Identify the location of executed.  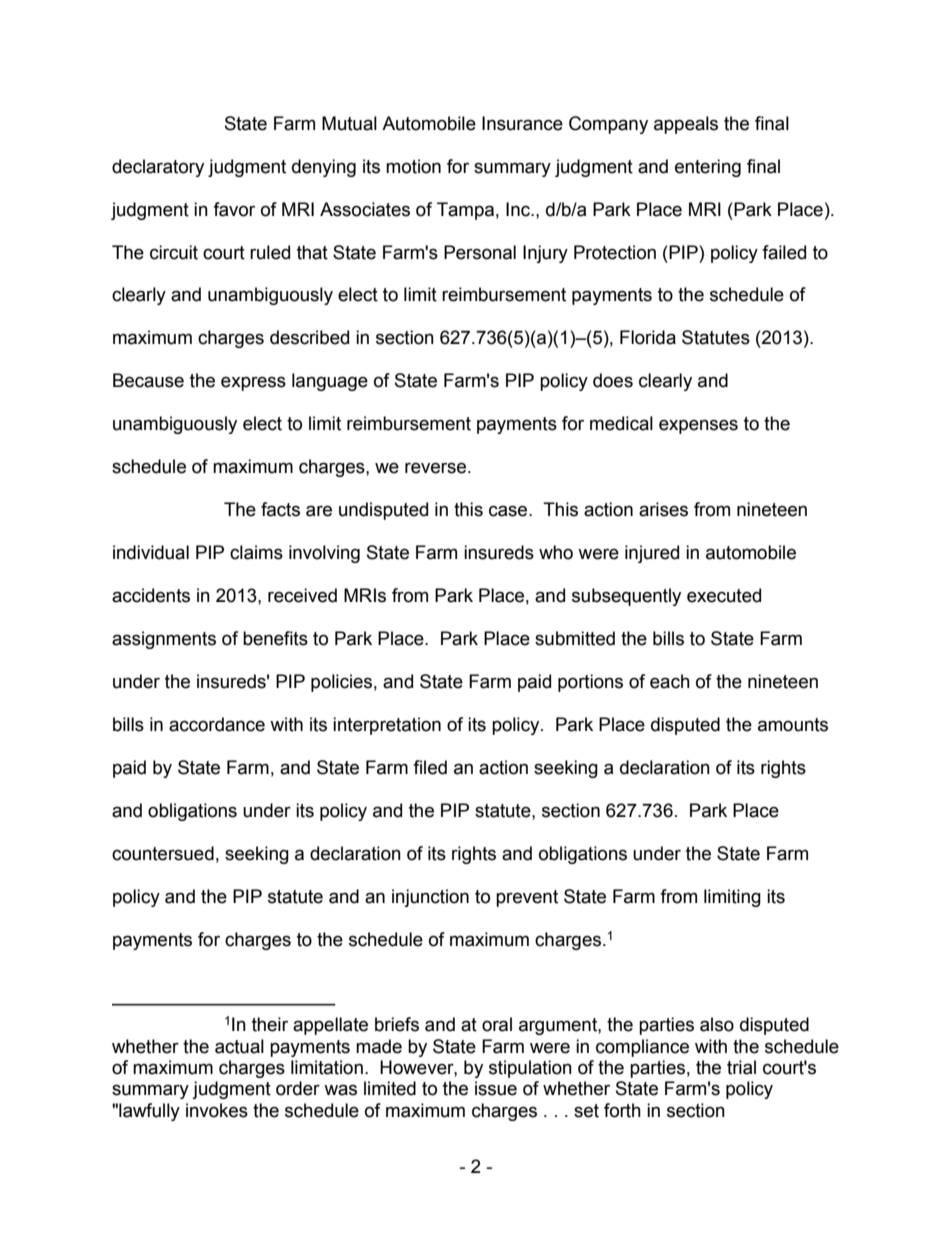
(724, 595).
